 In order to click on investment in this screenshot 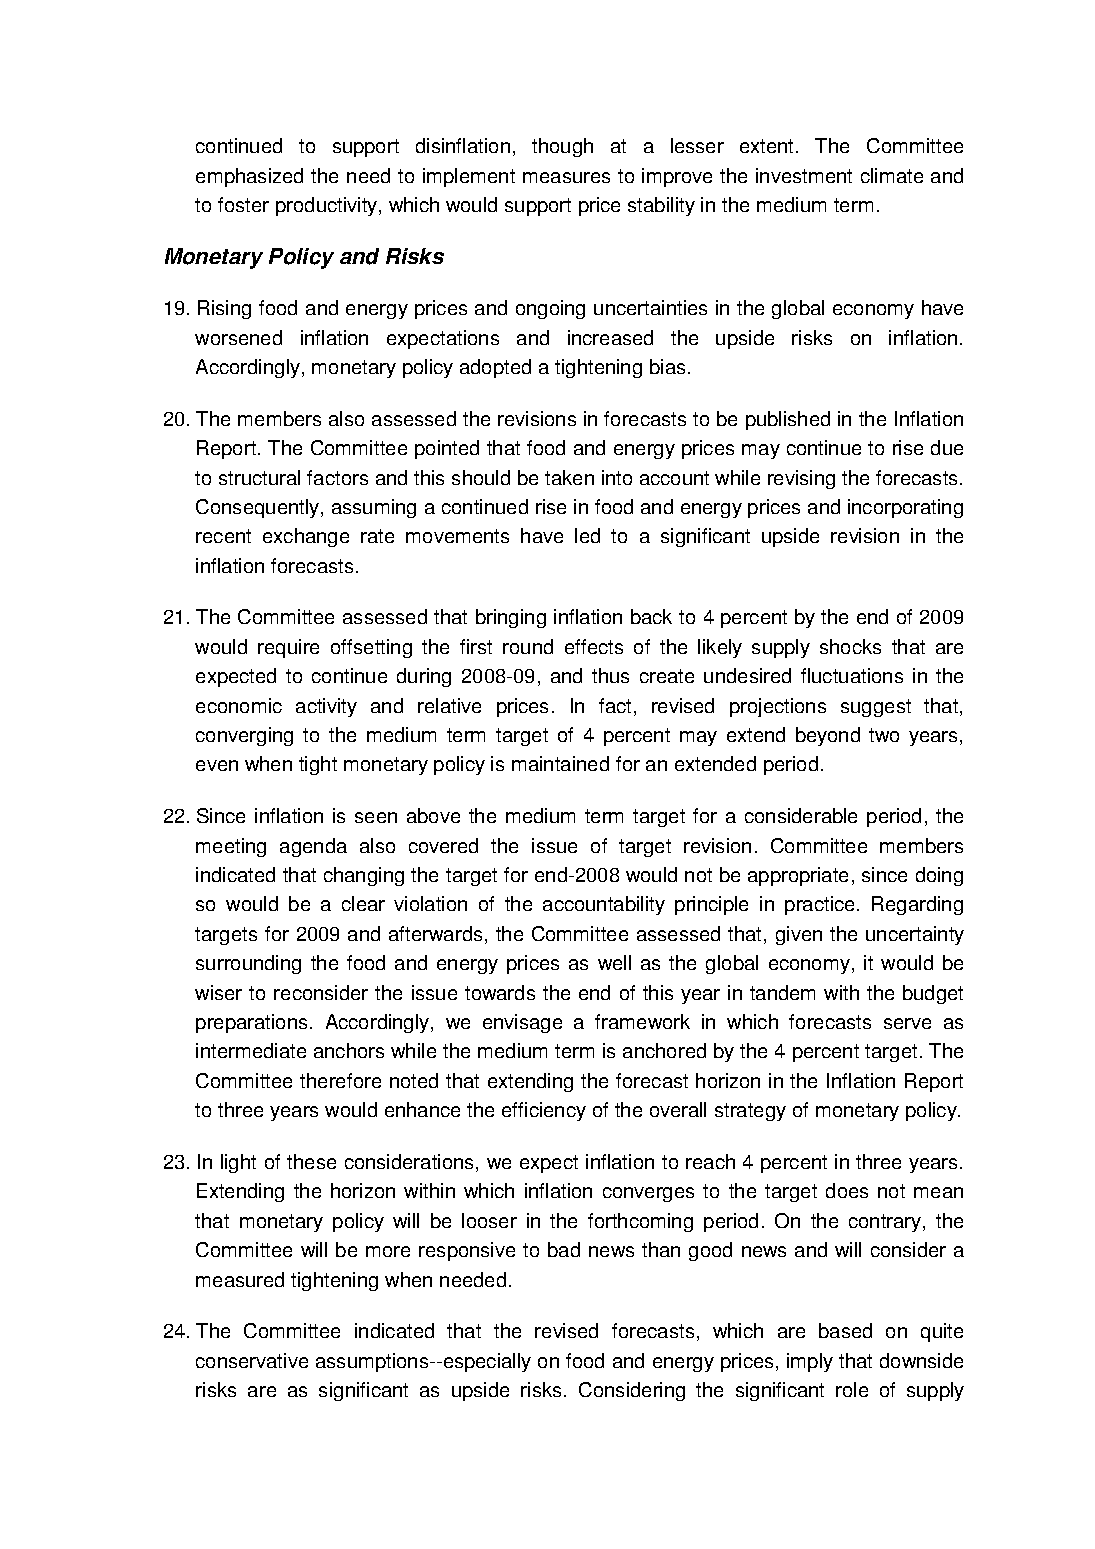, I will do `click(804, 175)`.
